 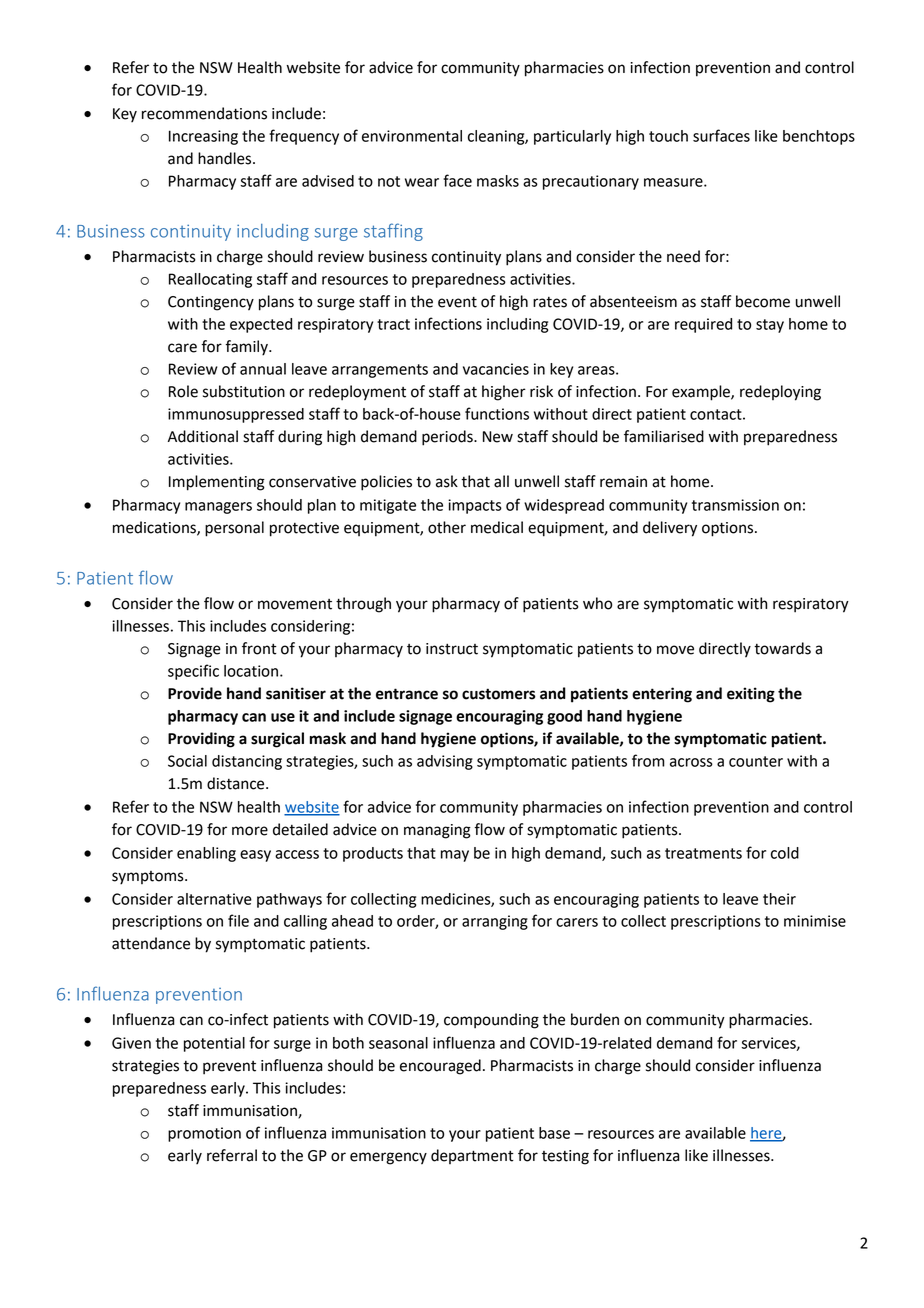 I want to click on Role, so click(x=183, y=391).
